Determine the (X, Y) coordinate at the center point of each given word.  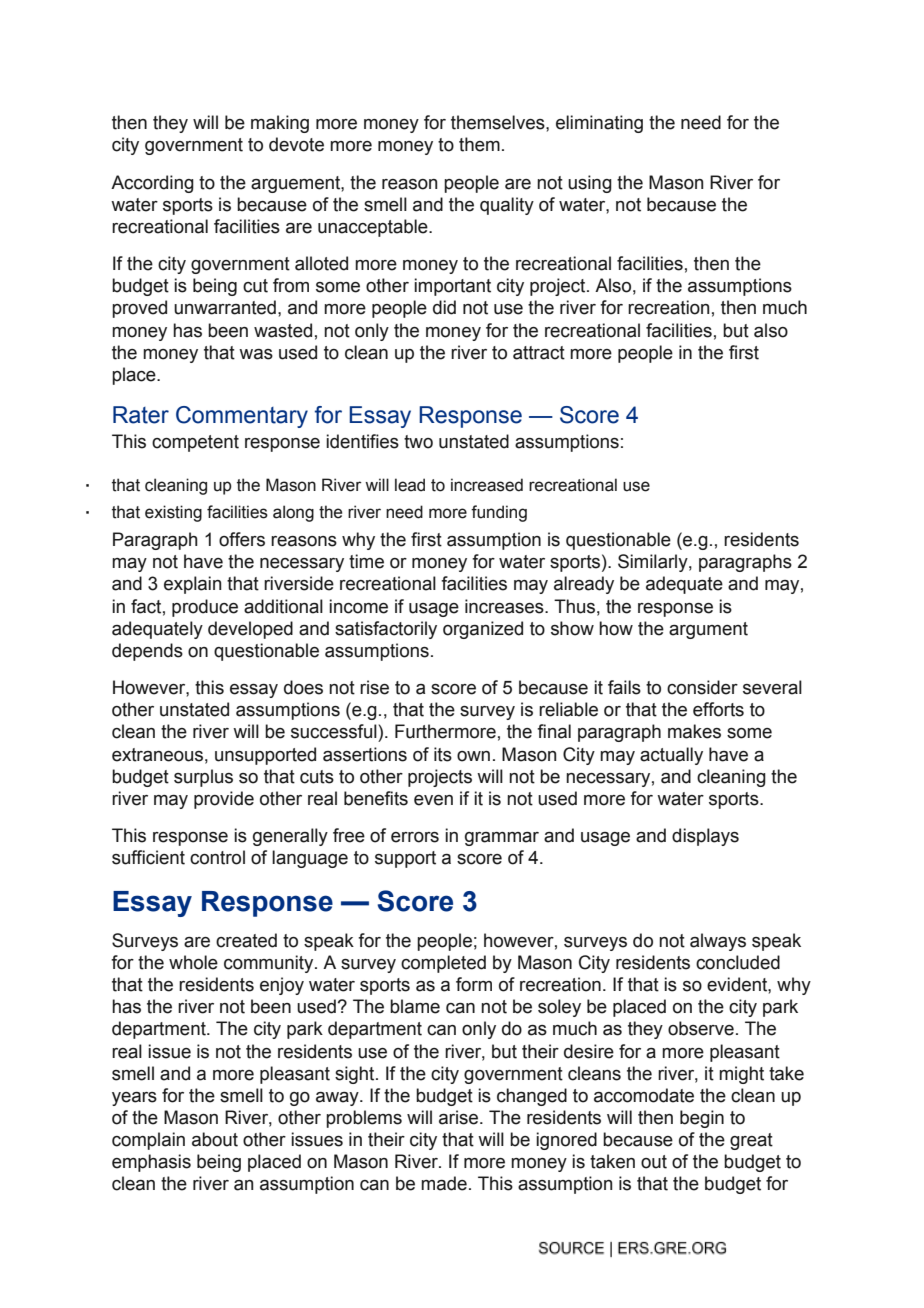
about (215, 1139)
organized (483, 630)
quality (507, 206)
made (444, 1183)
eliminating (599, 124)
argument (708, 630)
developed (250, 630)
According (152, 184)
